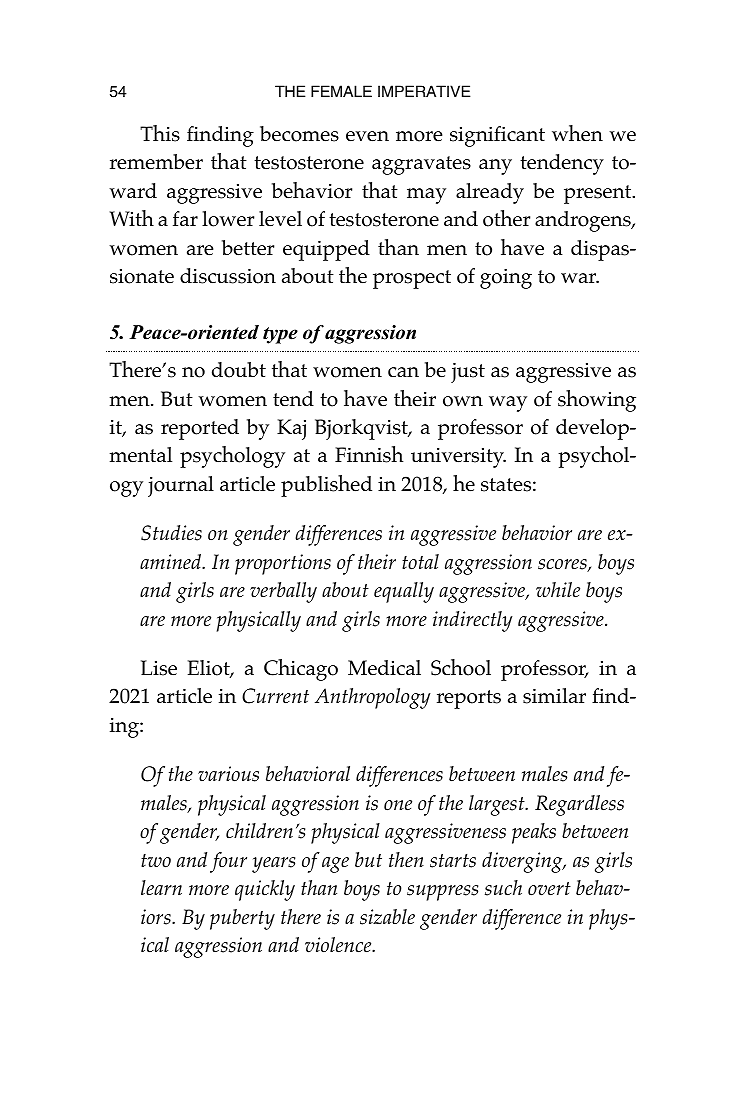  I want to click on prospect, so click(412, 279).
